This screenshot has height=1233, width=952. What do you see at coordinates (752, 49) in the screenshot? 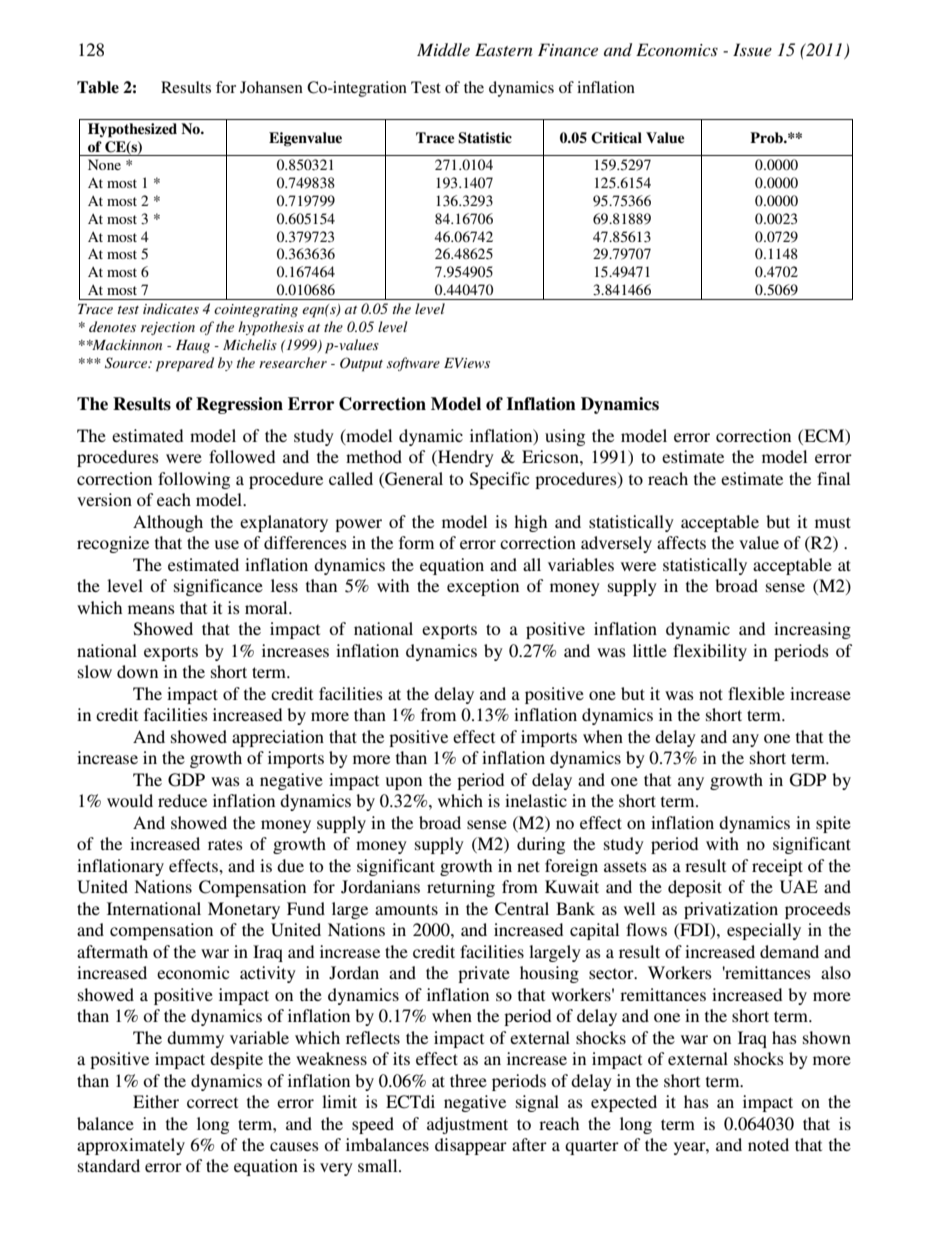
I see `Issue` at bounding box center [752, 49].
